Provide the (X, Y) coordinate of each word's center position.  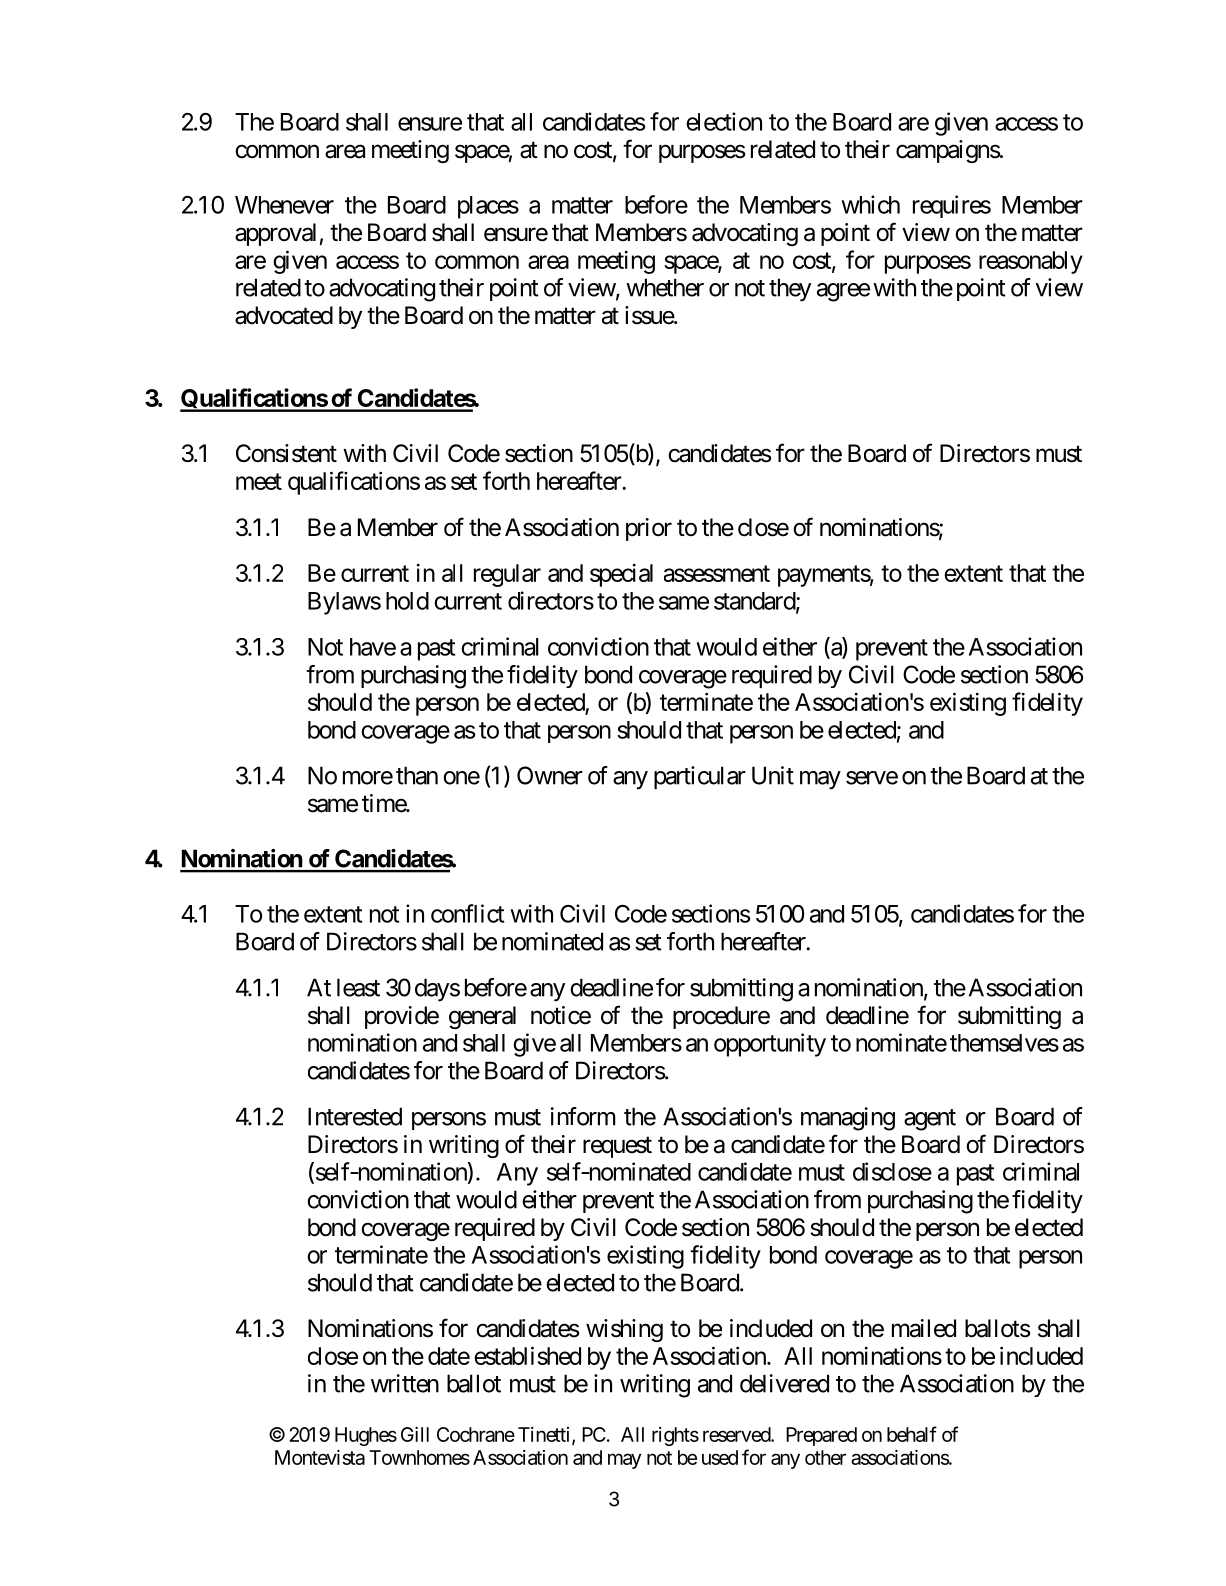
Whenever (284, 205)
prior (649, 529)
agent (930, 1120)
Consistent (286, 453)
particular (700, 777)
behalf (912, 1434)
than (417, 775)
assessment (717, 573)
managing (848, 1119)
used (720, 1457)
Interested (355, 1116)
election (724, 121)
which (870, 204)
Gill (415, 1434)
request (617, 1147)
